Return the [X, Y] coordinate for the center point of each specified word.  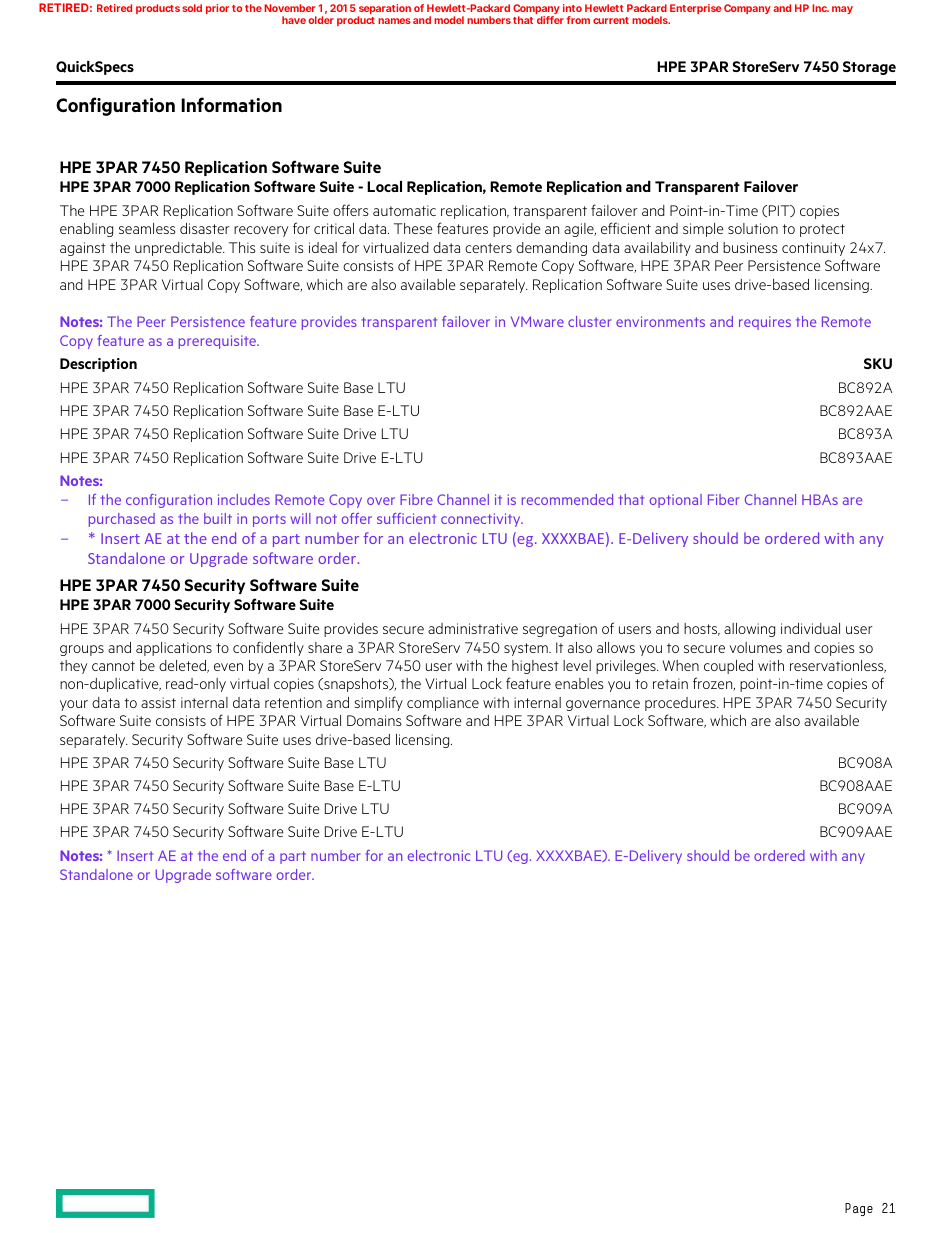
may [842, 10]
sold [192, 8]
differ [550, 20]
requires [765, 323]
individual [810, 628]
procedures [681, 704]
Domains [374, 720]
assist [158, 702]
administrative [473, 628]
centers [488, 248]
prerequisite [219, 342]
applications [174, 649]
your [74, 705]
